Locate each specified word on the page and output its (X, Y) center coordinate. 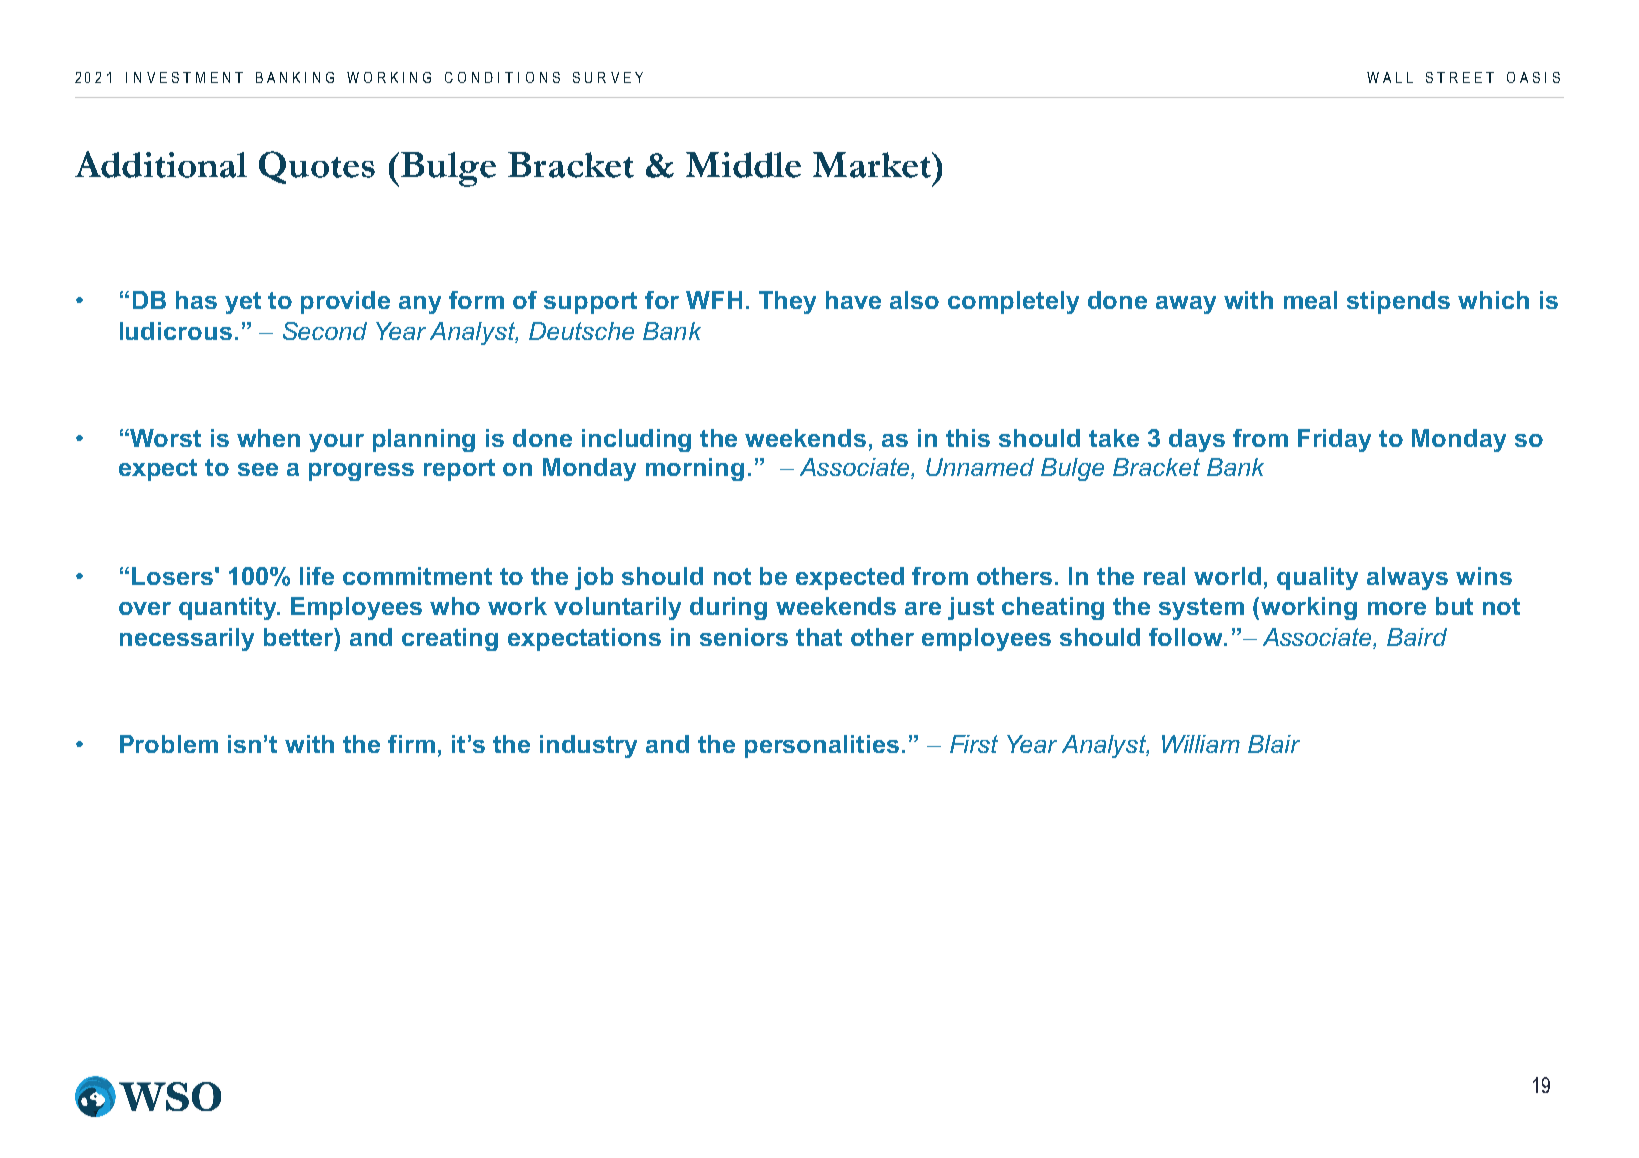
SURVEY (608, 77)
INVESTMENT (184, 77)
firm (411, 744)
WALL (1390, 77)
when (268, 438)
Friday (1334, 440)
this (968, 438)
